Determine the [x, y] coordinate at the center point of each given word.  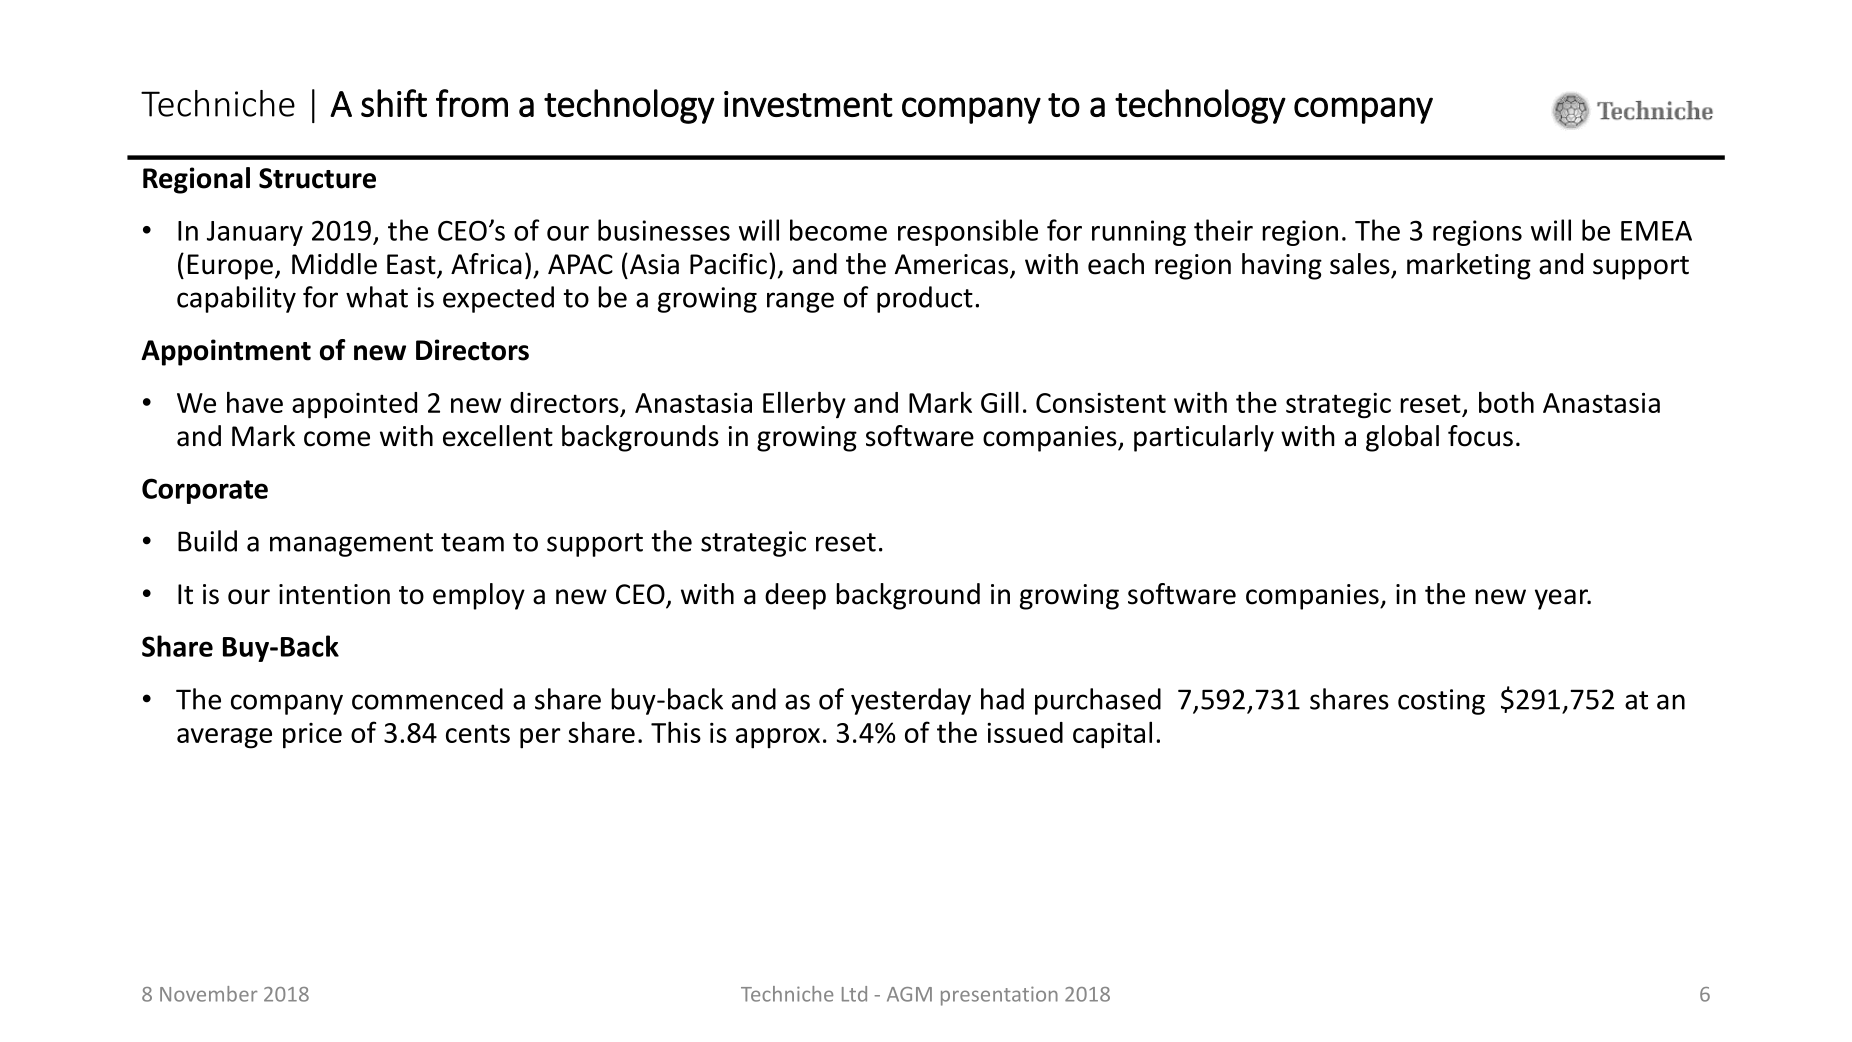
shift [394, 103]
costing [1441, 702]
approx [778, 738]
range [800, 302]
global [1402, 438]
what [377, 297]
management [351, 545]
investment [808, 104]
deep [795, 596]
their [1223, 230]
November [209, 994]
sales [1360, 264]
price [312, 736]
